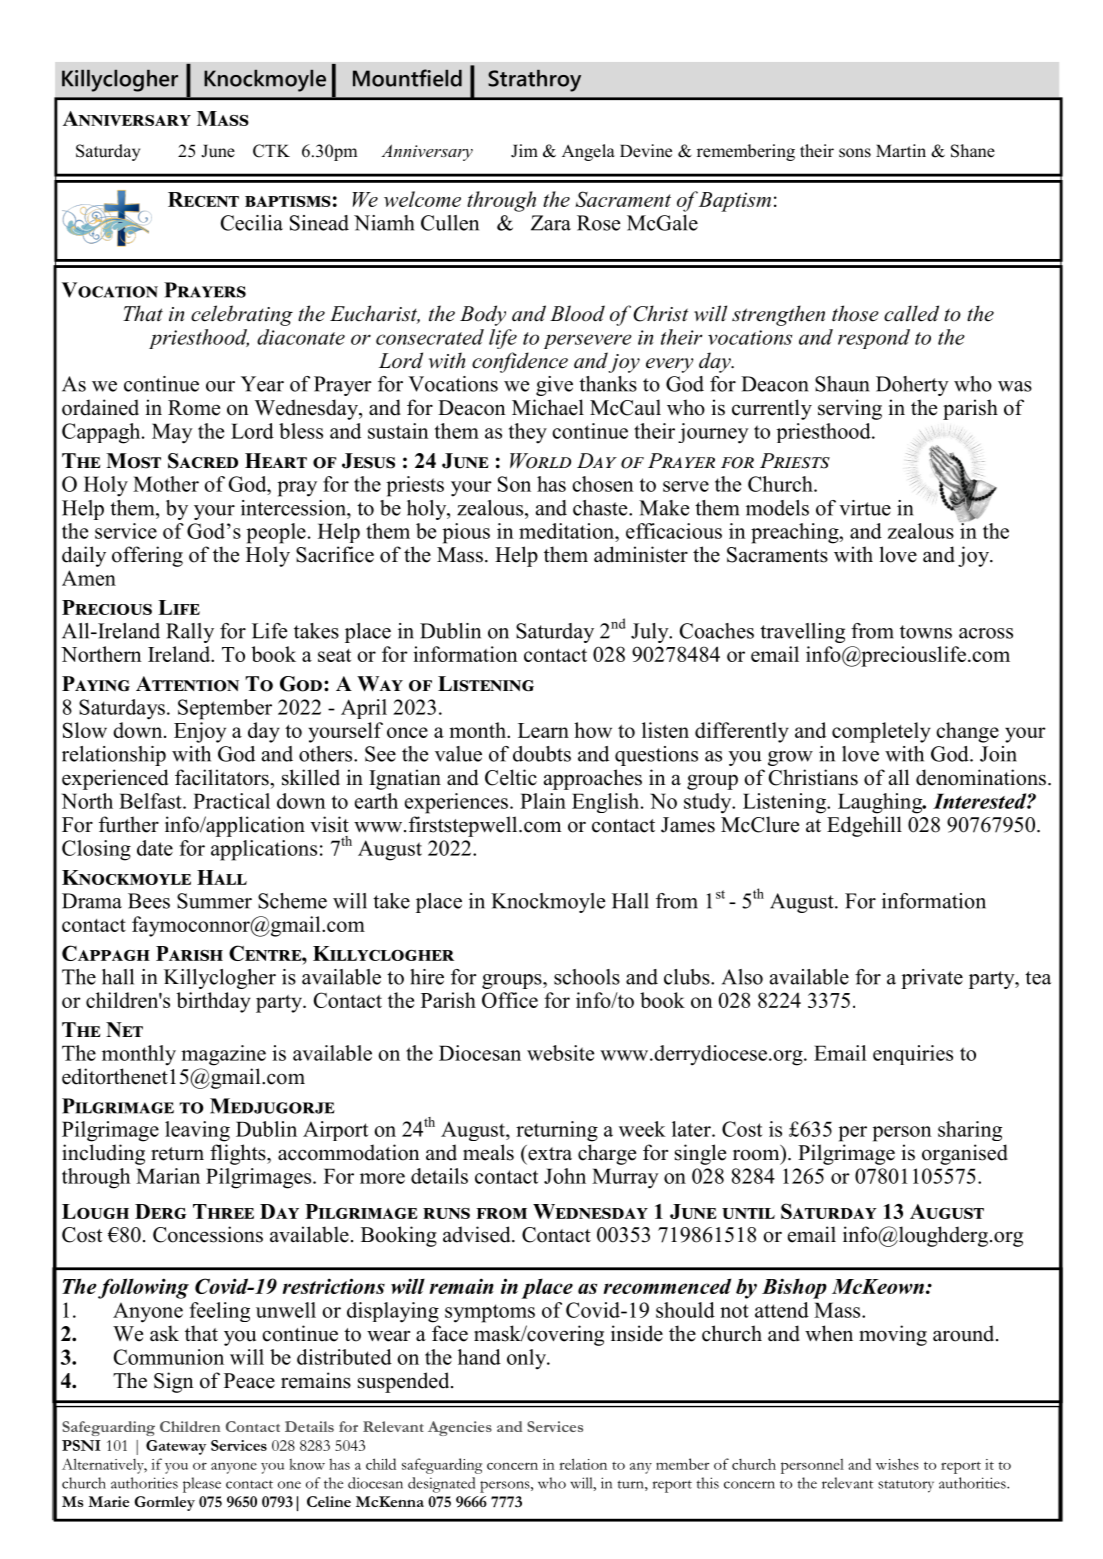 This screenshot has width=1103, height=1559. What do you see at coordinates (223, 1055) in the screenshot?
I see `magazine` at bounding box center [223, 1055].
